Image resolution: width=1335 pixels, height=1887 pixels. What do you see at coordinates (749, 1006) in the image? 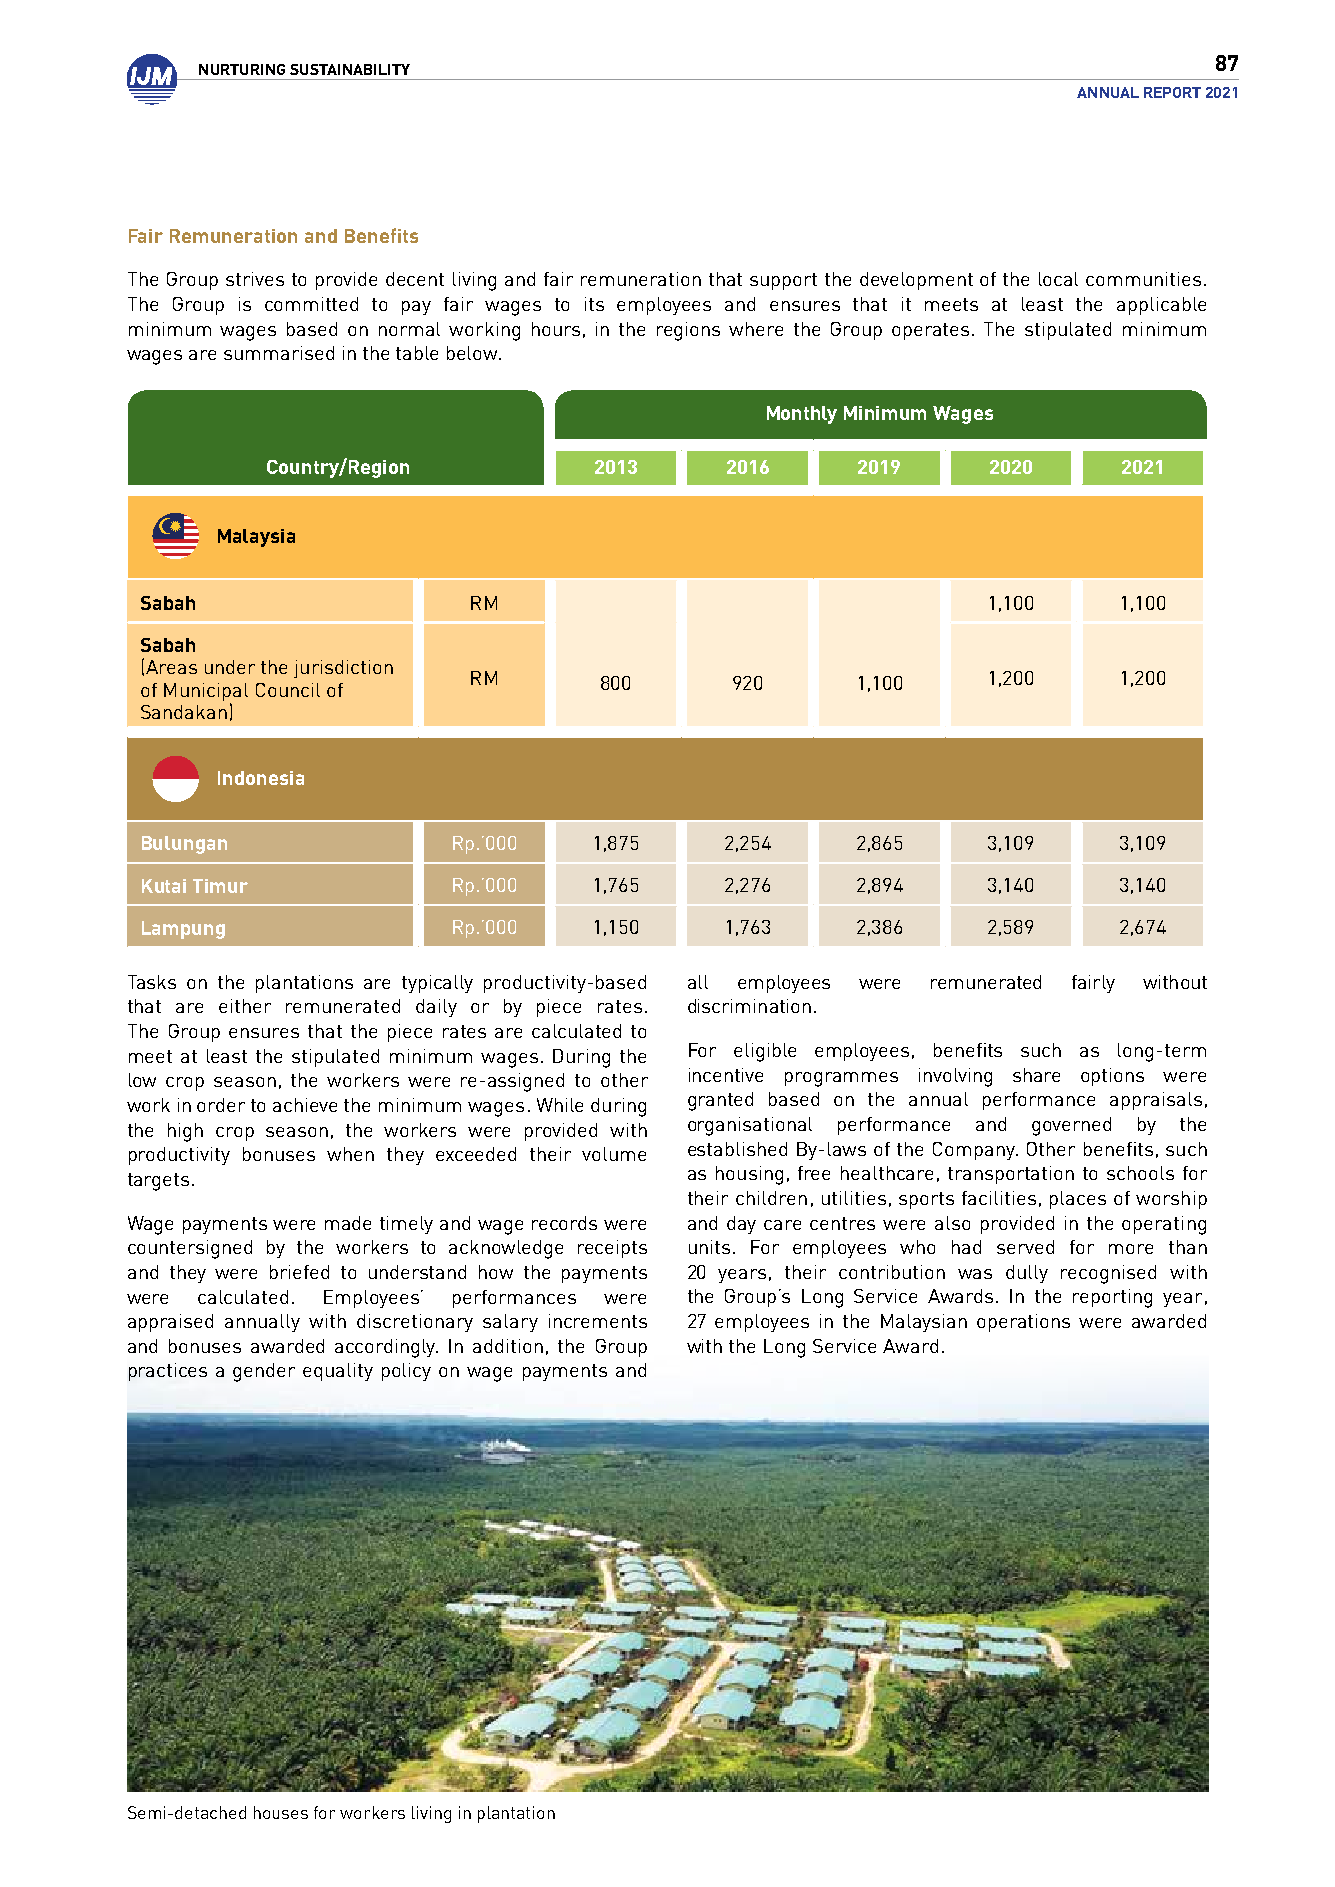
I see `discrimination` at bounding box center [749, 1006].
